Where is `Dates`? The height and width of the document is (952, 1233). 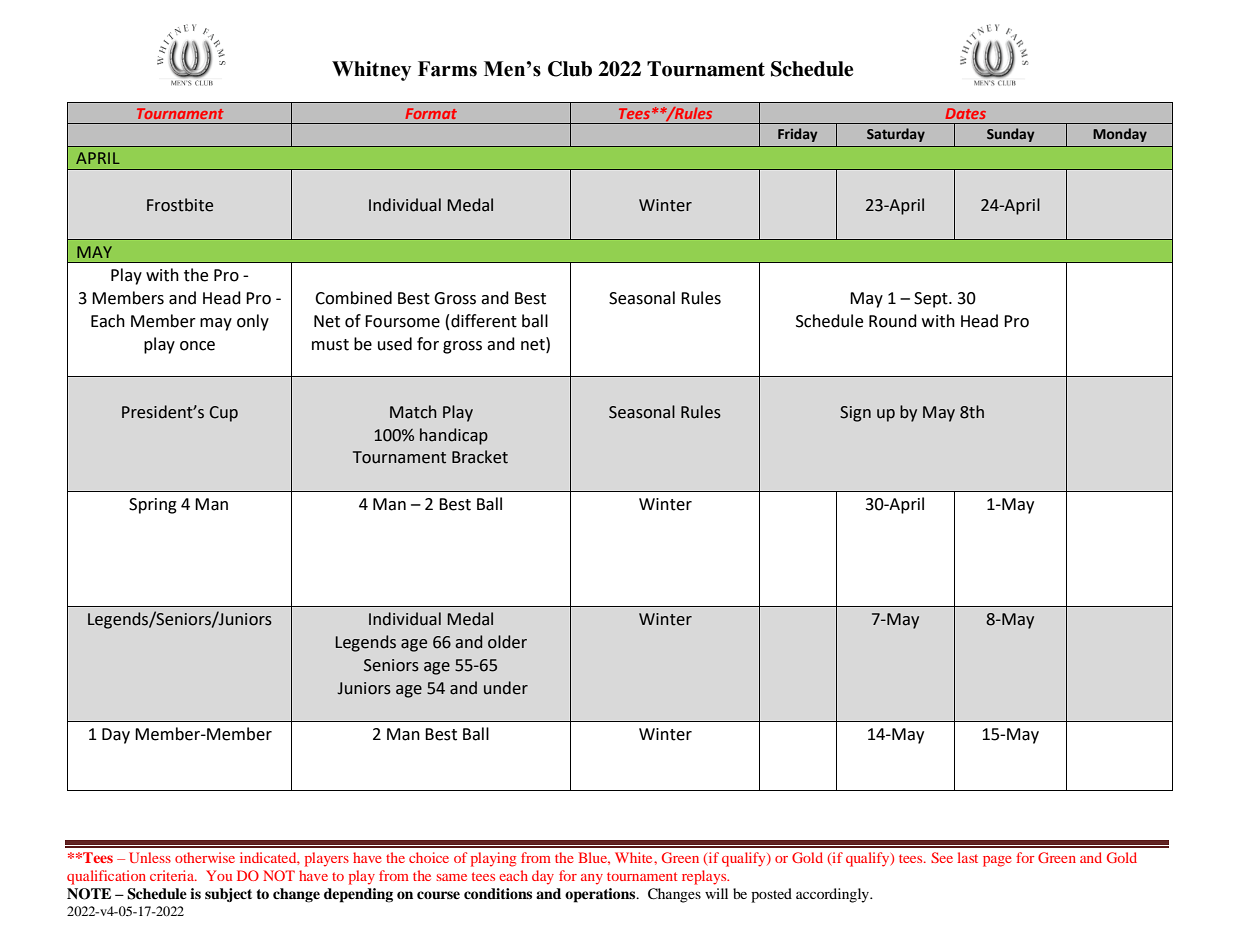
Dates is located at coordinates (965, 113).
